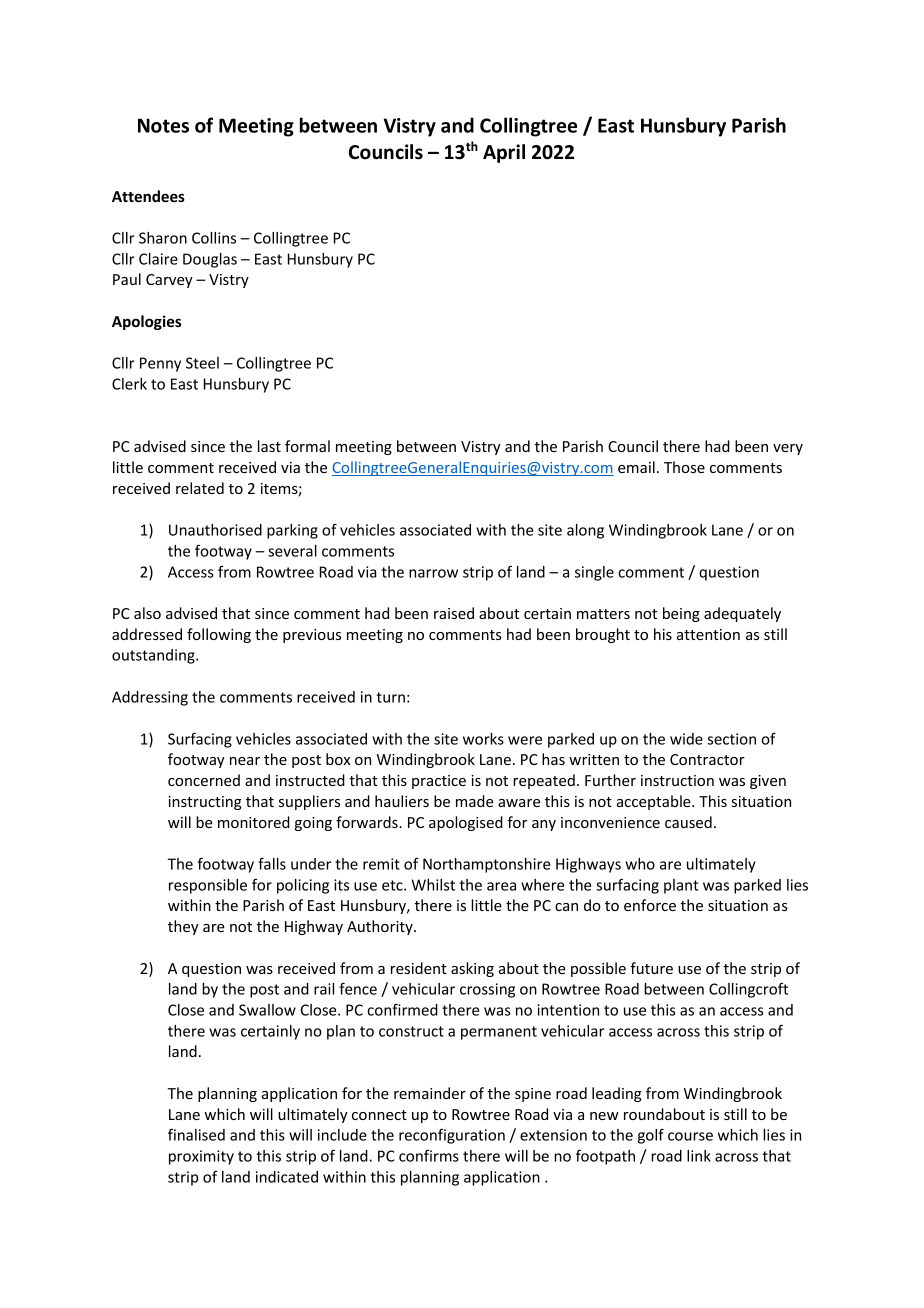 The height and width of the screenshot is (1308, 924). I want to click on Notes, so click(163, 125).
